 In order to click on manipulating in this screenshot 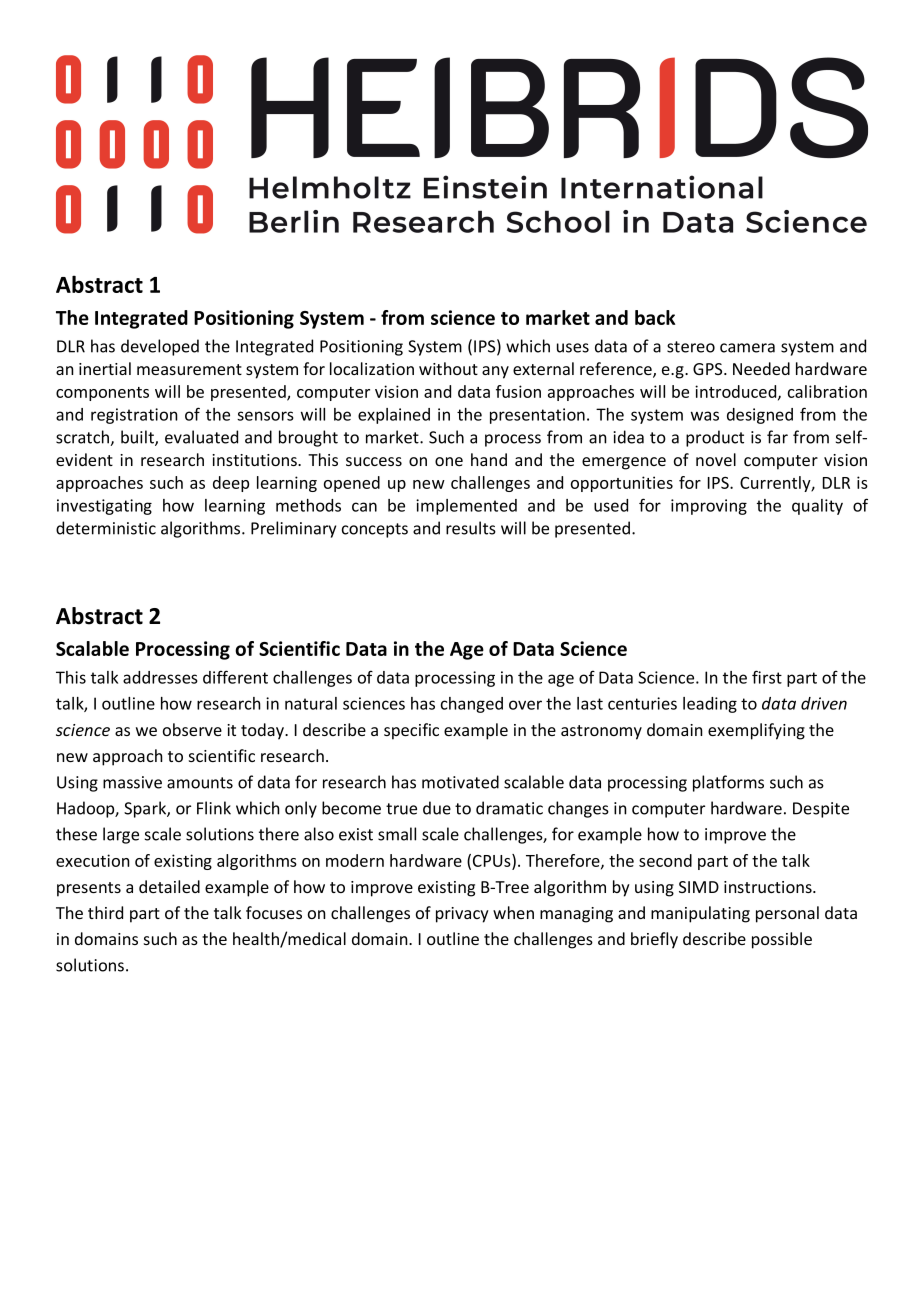, I will do `click(700, 914)`.
